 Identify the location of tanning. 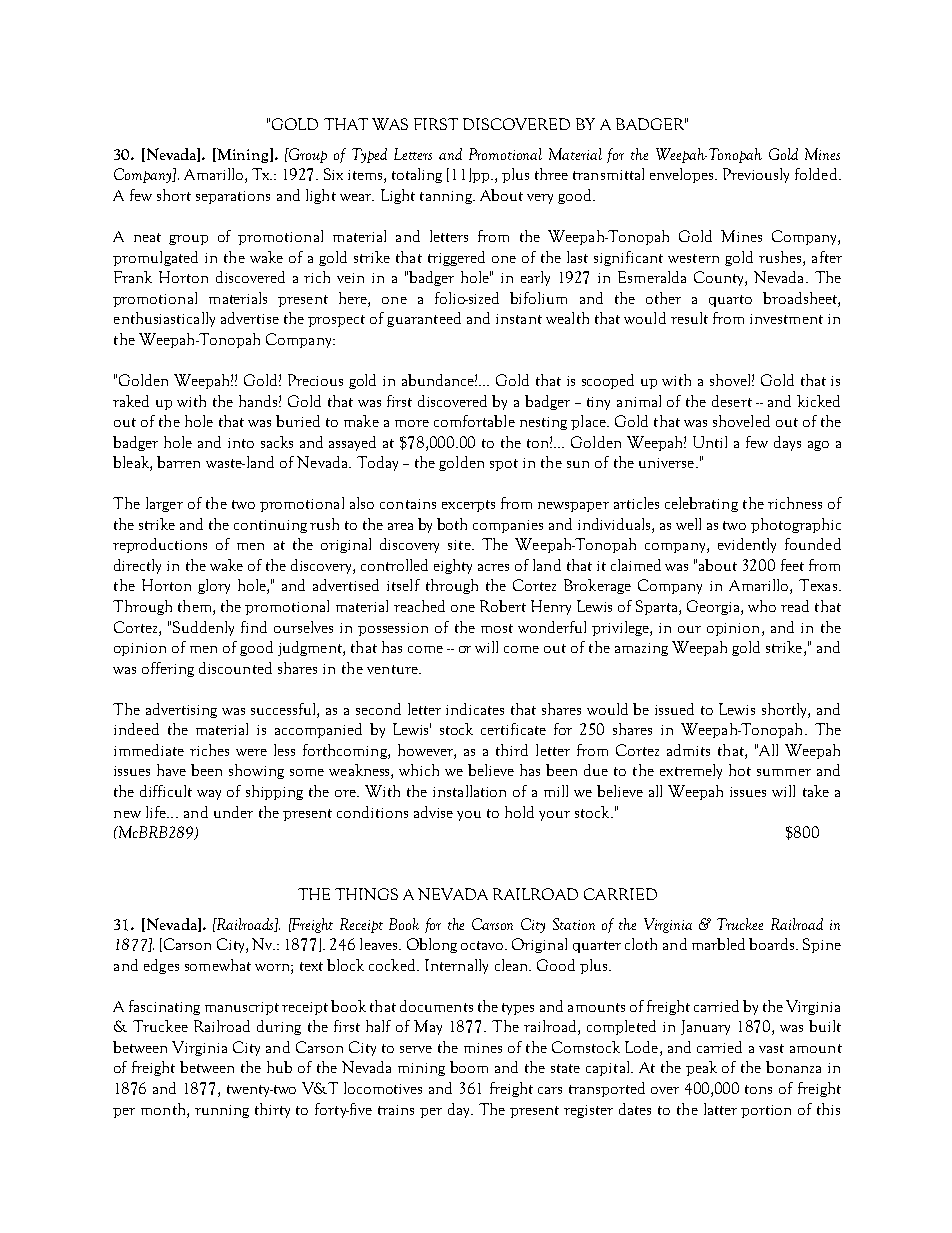
(447, 197).
